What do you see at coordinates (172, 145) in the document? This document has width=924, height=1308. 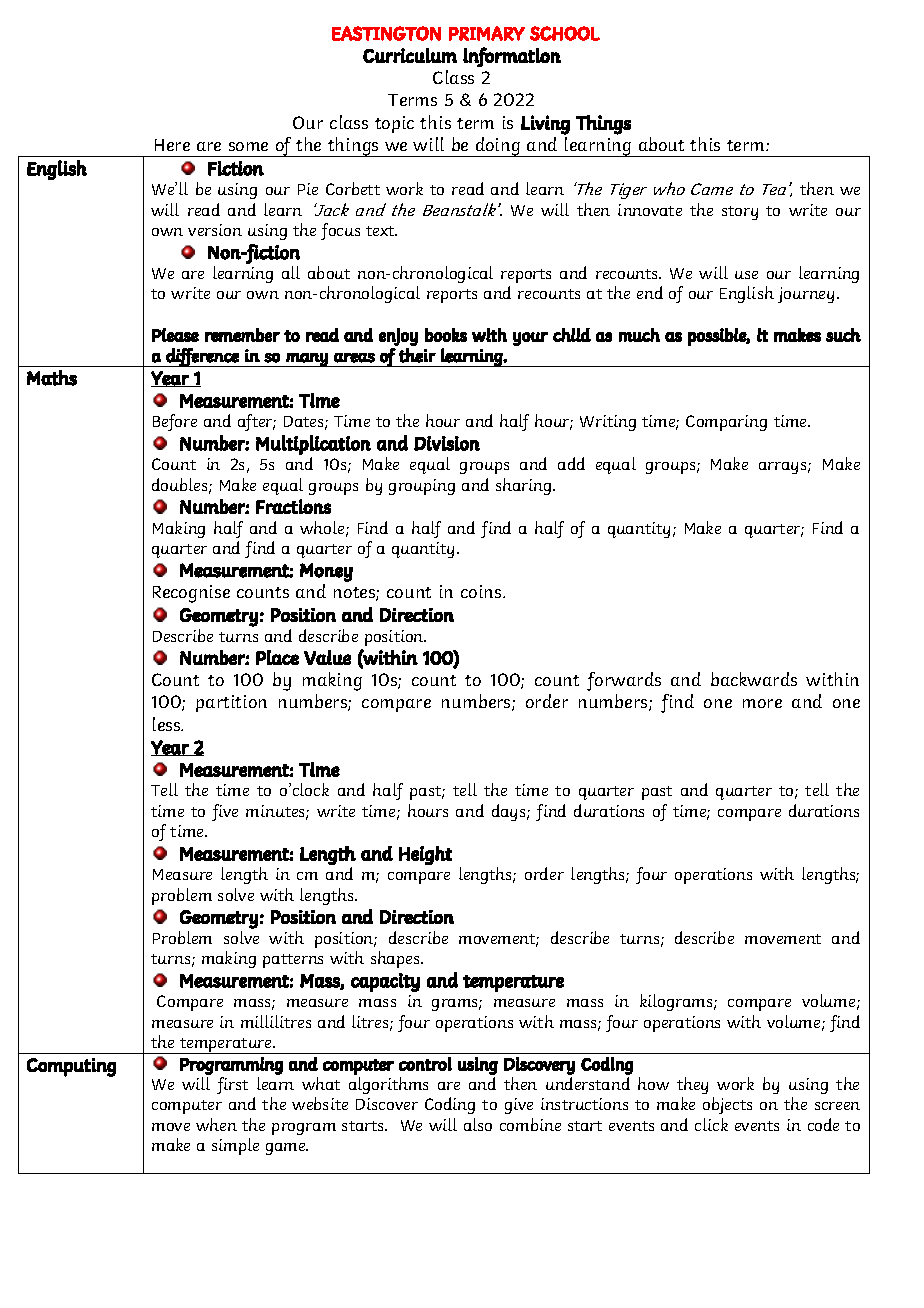 I see `Here` at bounding box center [172, 145].
